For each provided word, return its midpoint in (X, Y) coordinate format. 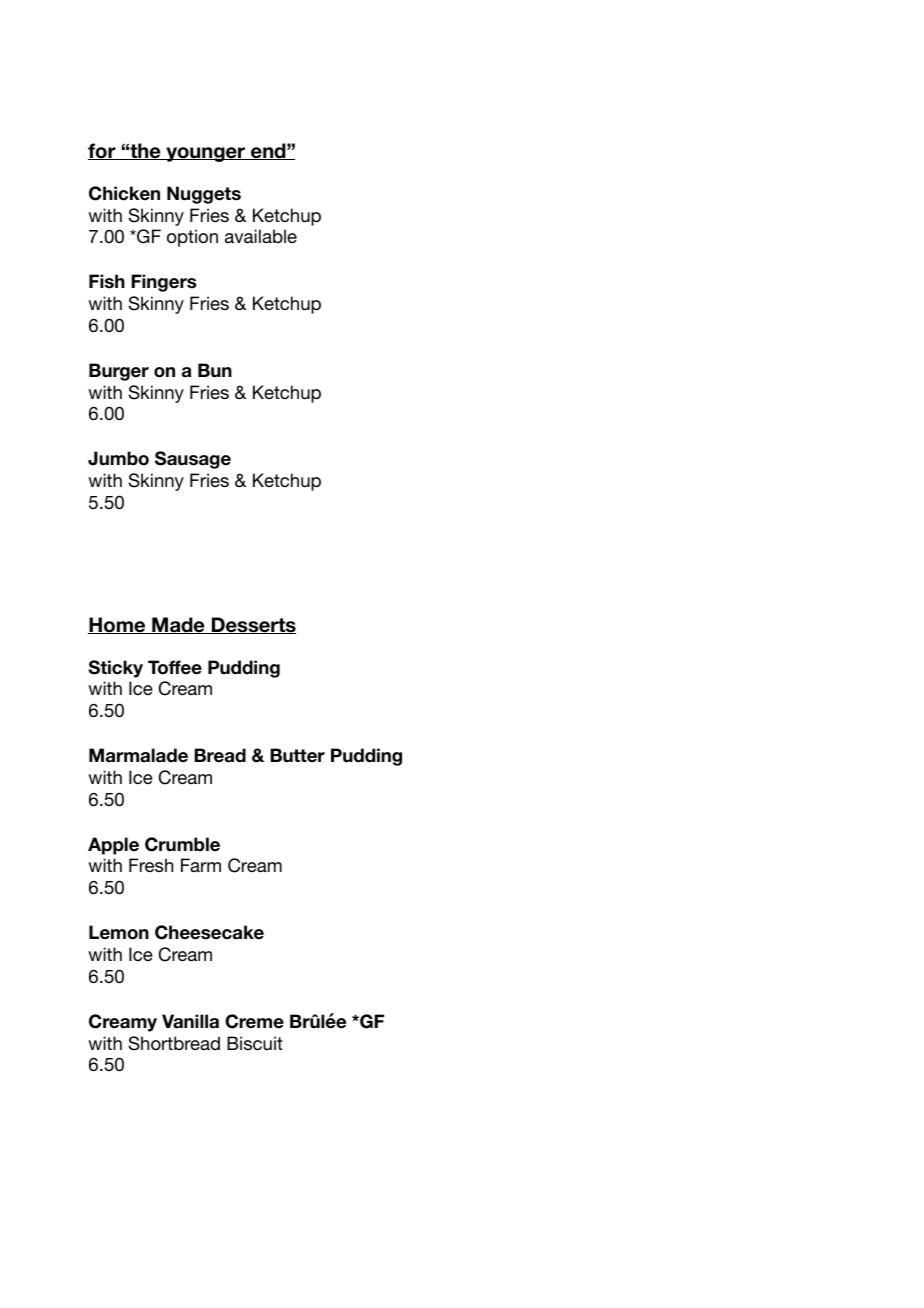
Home (118, 625)
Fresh (151, 865)
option (192, 238)
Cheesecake (209, 932)
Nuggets (204, 195)
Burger (119, 372)
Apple (113, 846)
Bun (215, 370)
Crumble (182, 844)
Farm (201, 865)
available (261, 236)
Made (178, 625)
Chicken (124, 193)
